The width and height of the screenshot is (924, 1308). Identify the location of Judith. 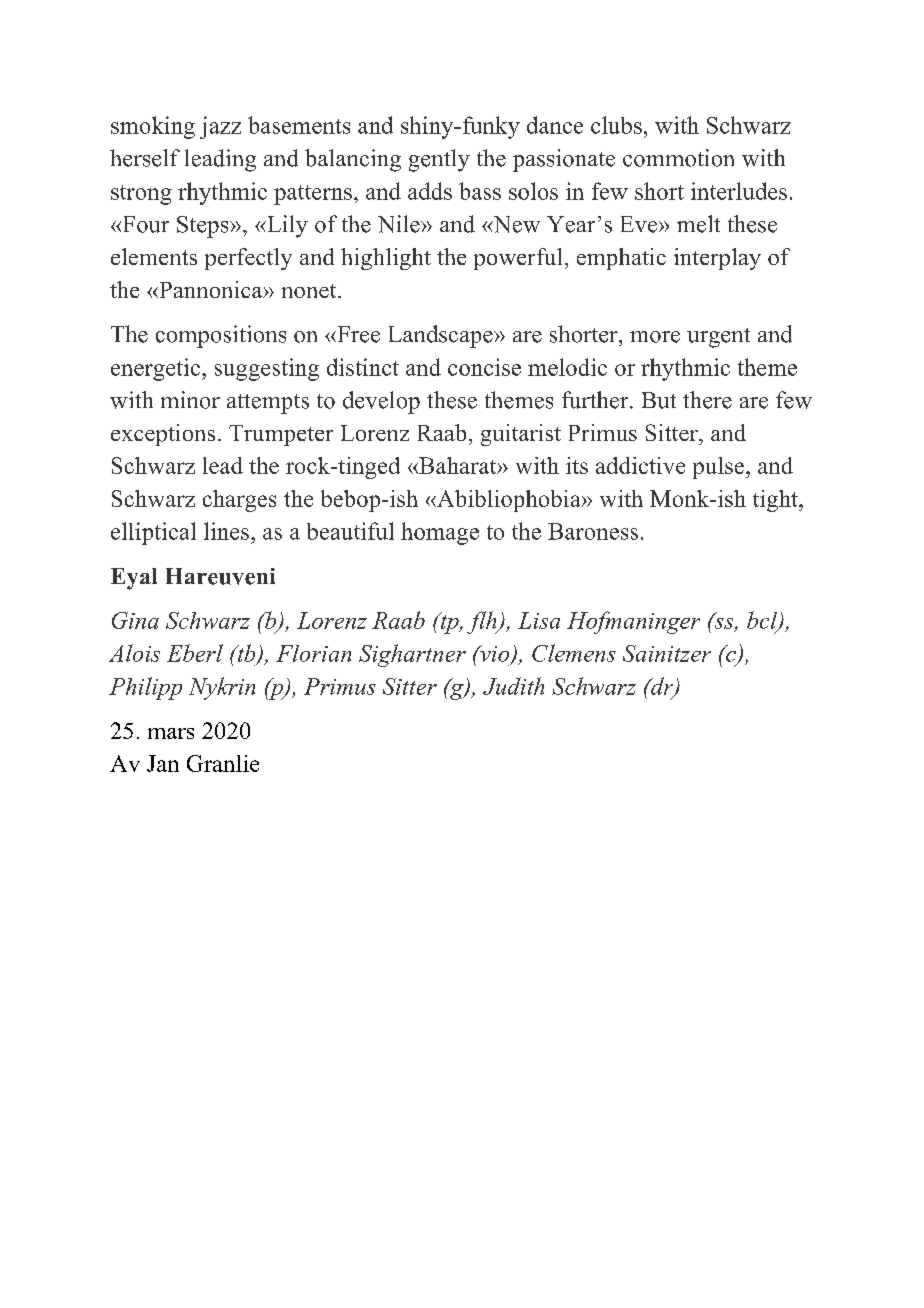
(513, 686).
